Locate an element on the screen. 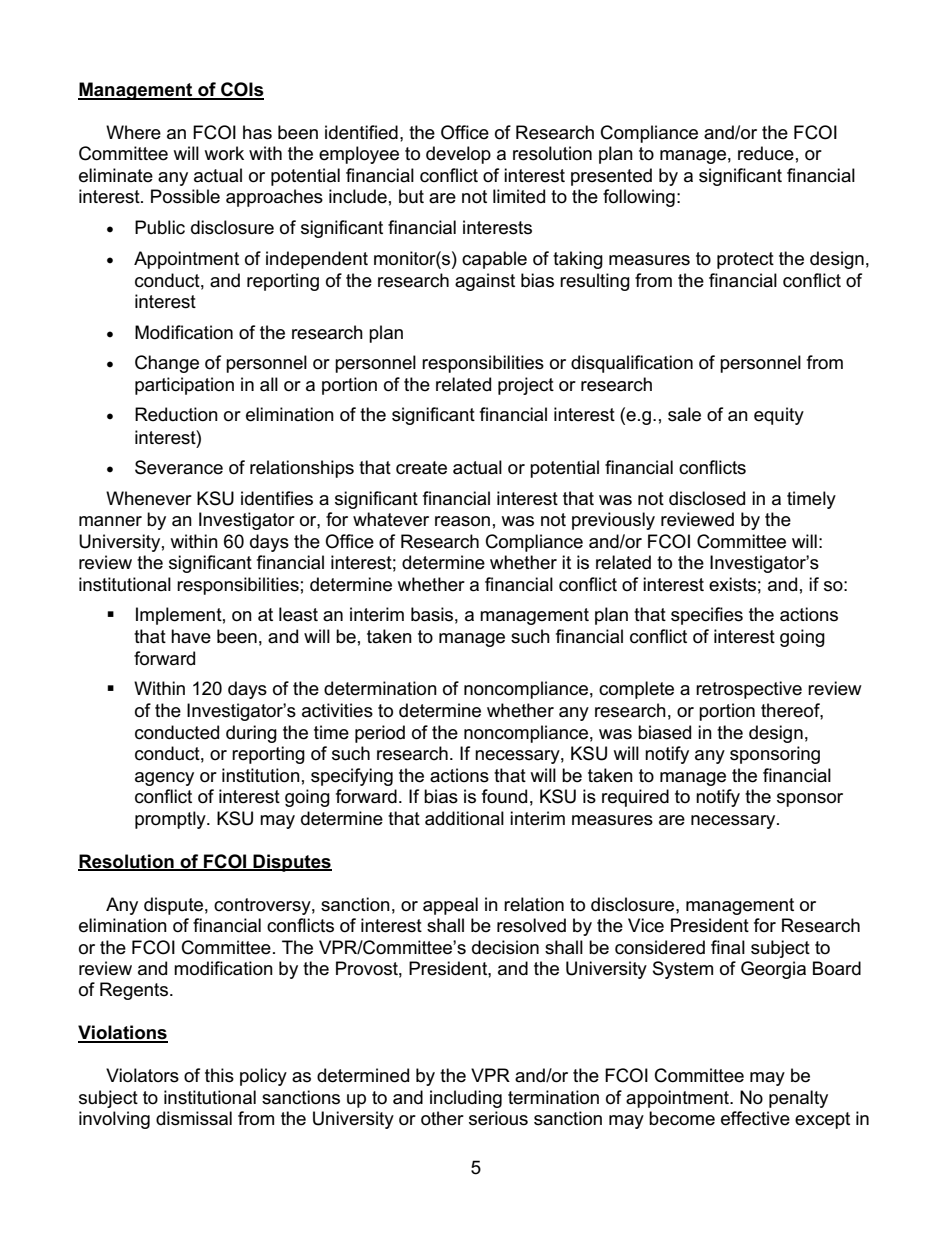 This screenshot has height=1233, width=952. final is located at coordinates (728, 947).
